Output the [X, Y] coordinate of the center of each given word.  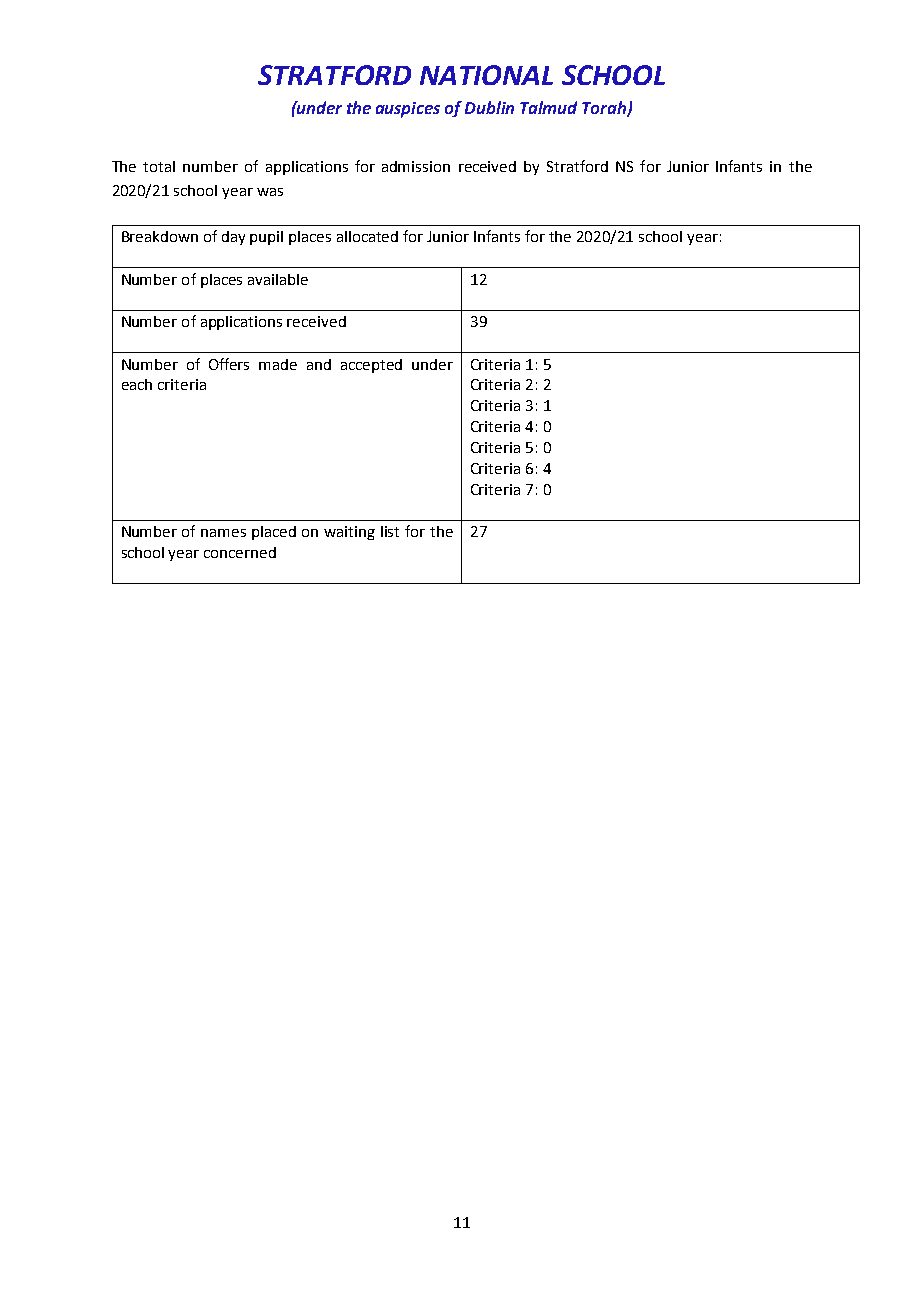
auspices [408, 110]
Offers [229, 364]
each [137, 384]
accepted [371, 366]
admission [416, 166]
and [319, 364]
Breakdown [160, 236]
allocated [367, 236]
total [159, 166]
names [223, 533]
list [390, 531]
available [278, 279]
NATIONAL [486, 75]
